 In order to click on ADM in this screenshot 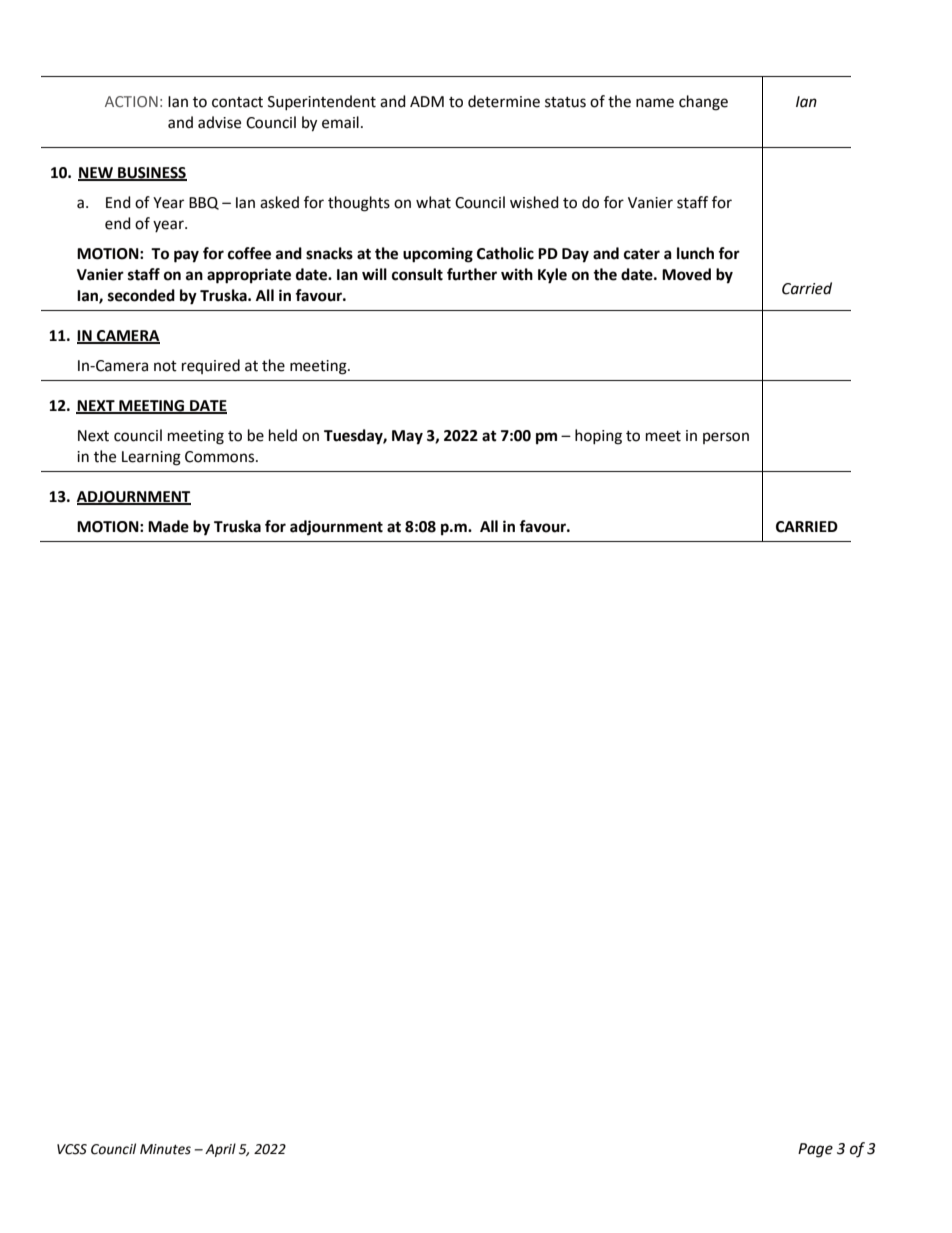, I will do `click(427, 101)`.
